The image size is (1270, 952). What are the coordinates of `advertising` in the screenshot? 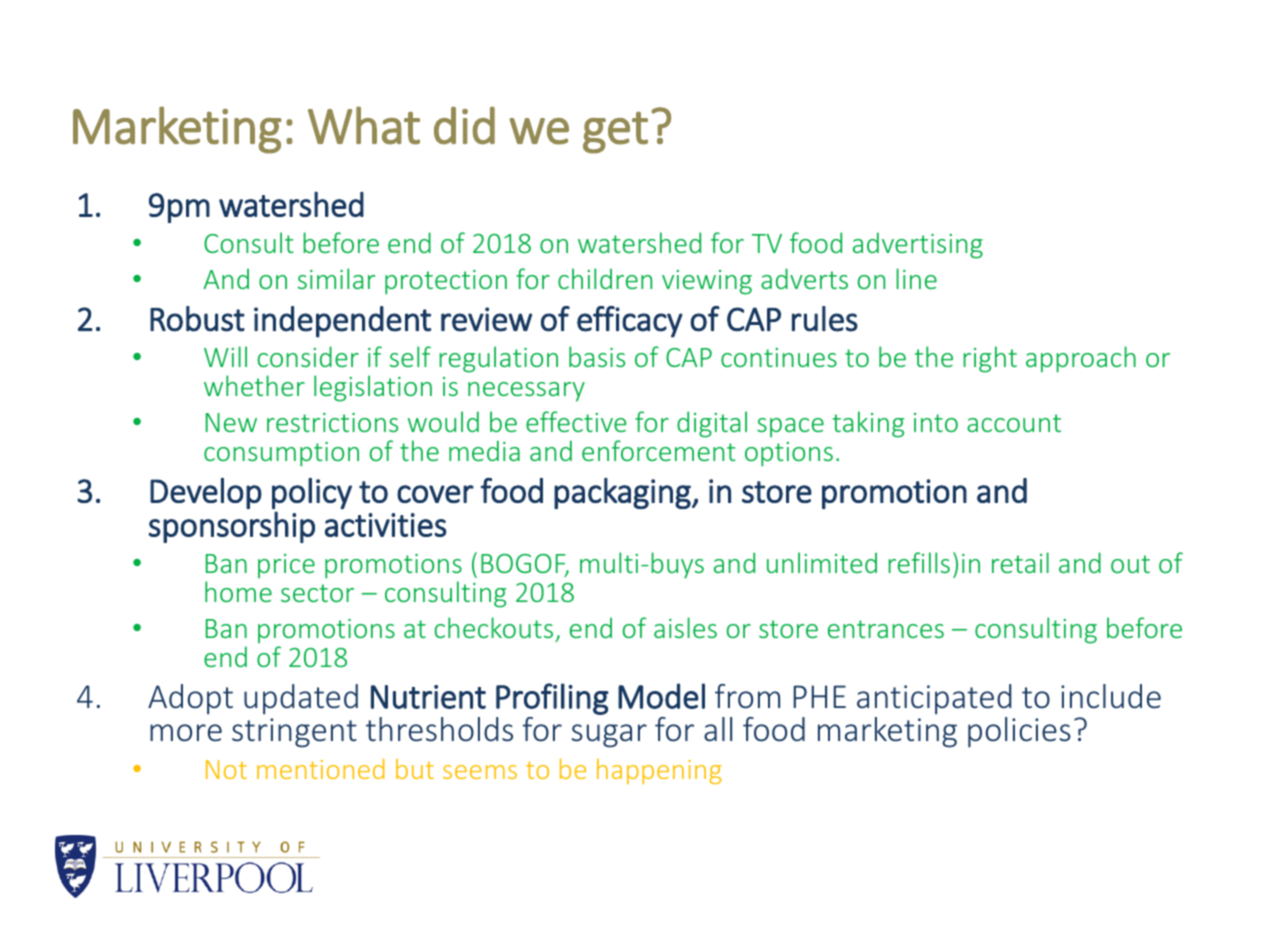 It's located at (918, 245).
